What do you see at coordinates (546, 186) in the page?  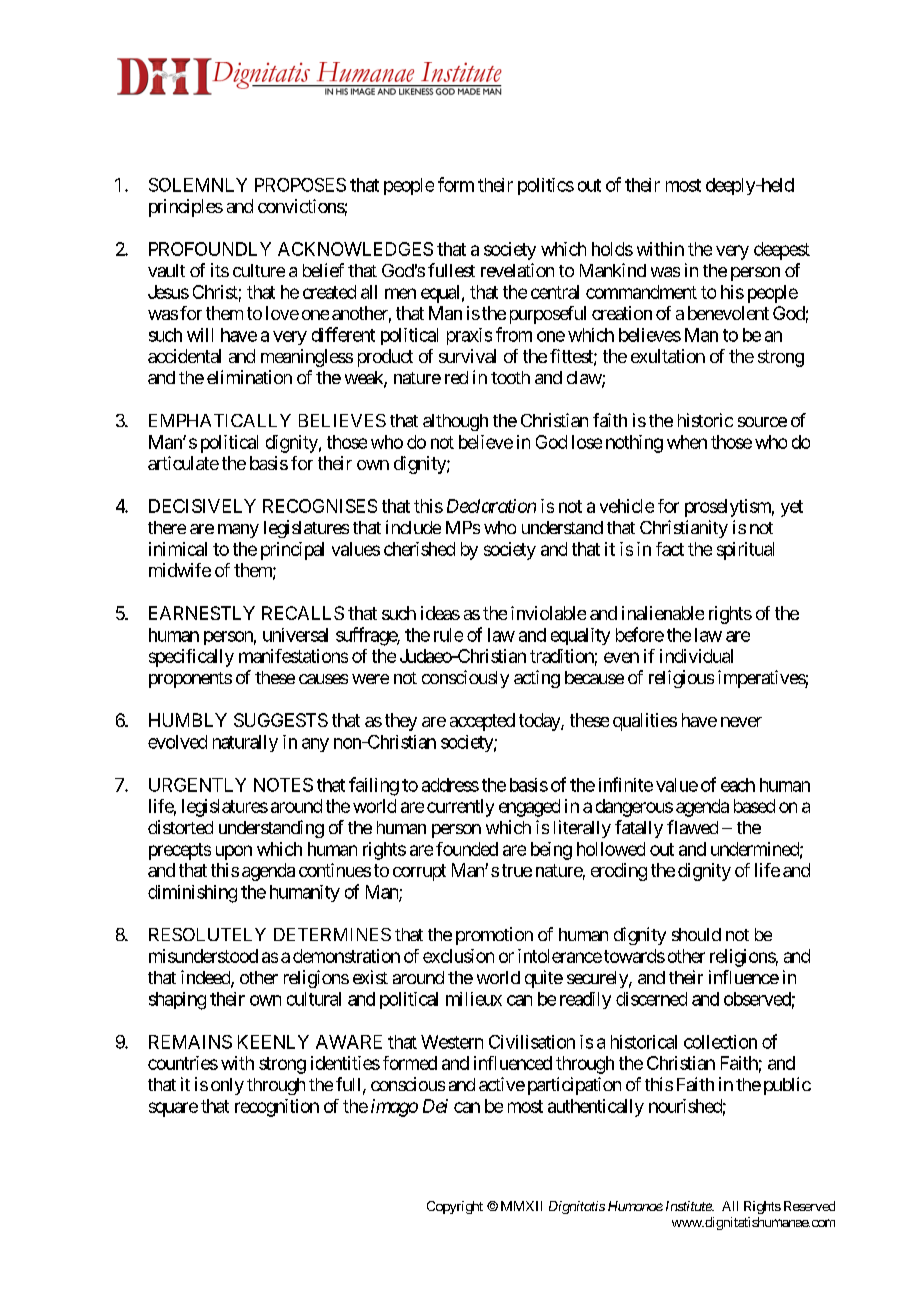 I see `politics` at bounding box center [546, 186].
